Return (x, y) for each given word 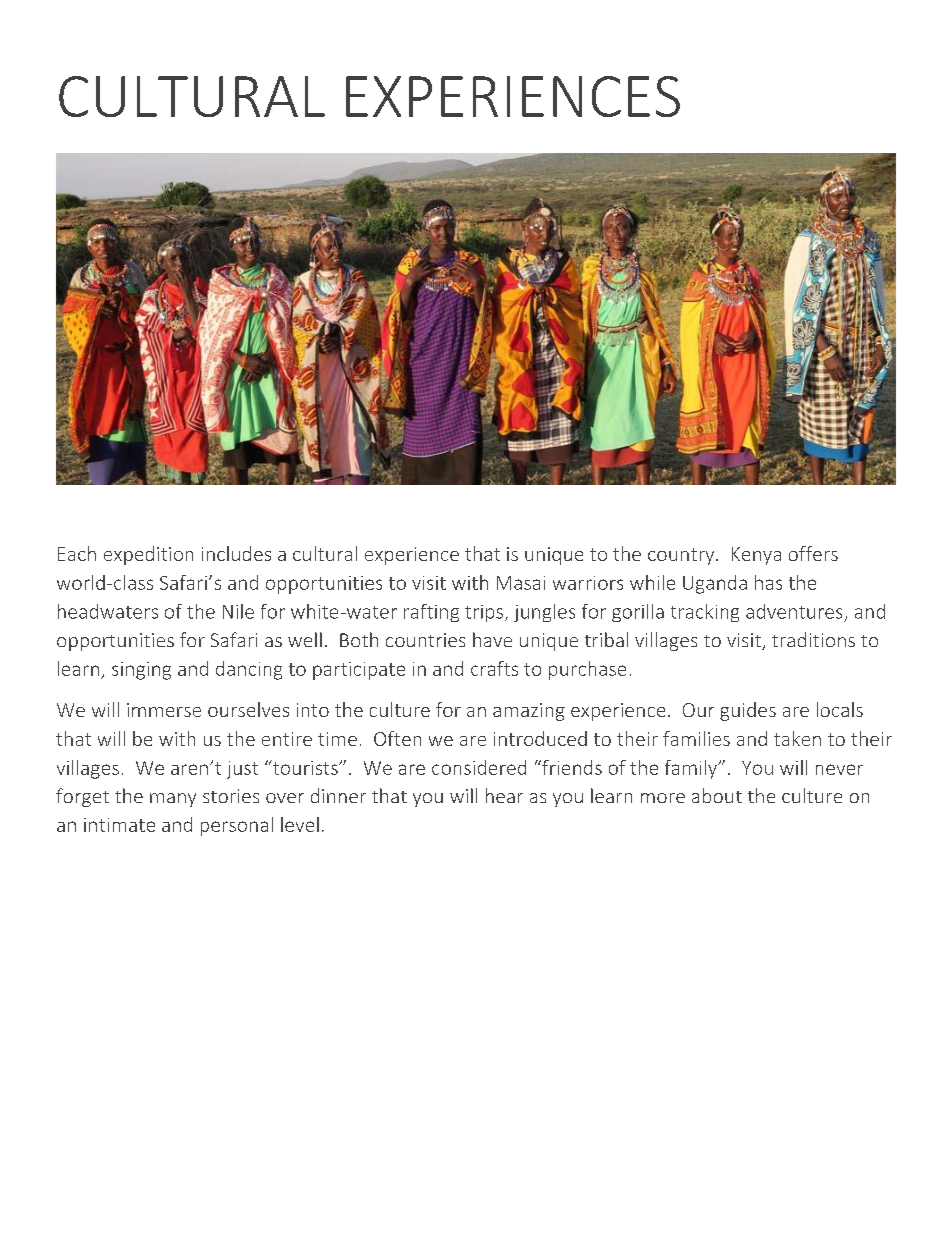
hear (504, 795)
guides (748, 711)
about (717, 795)
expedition (148, 555)
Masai (521, 583)
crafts (494, 668)
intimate (119, 825)
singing (141, 671)
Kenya (756, 556)
